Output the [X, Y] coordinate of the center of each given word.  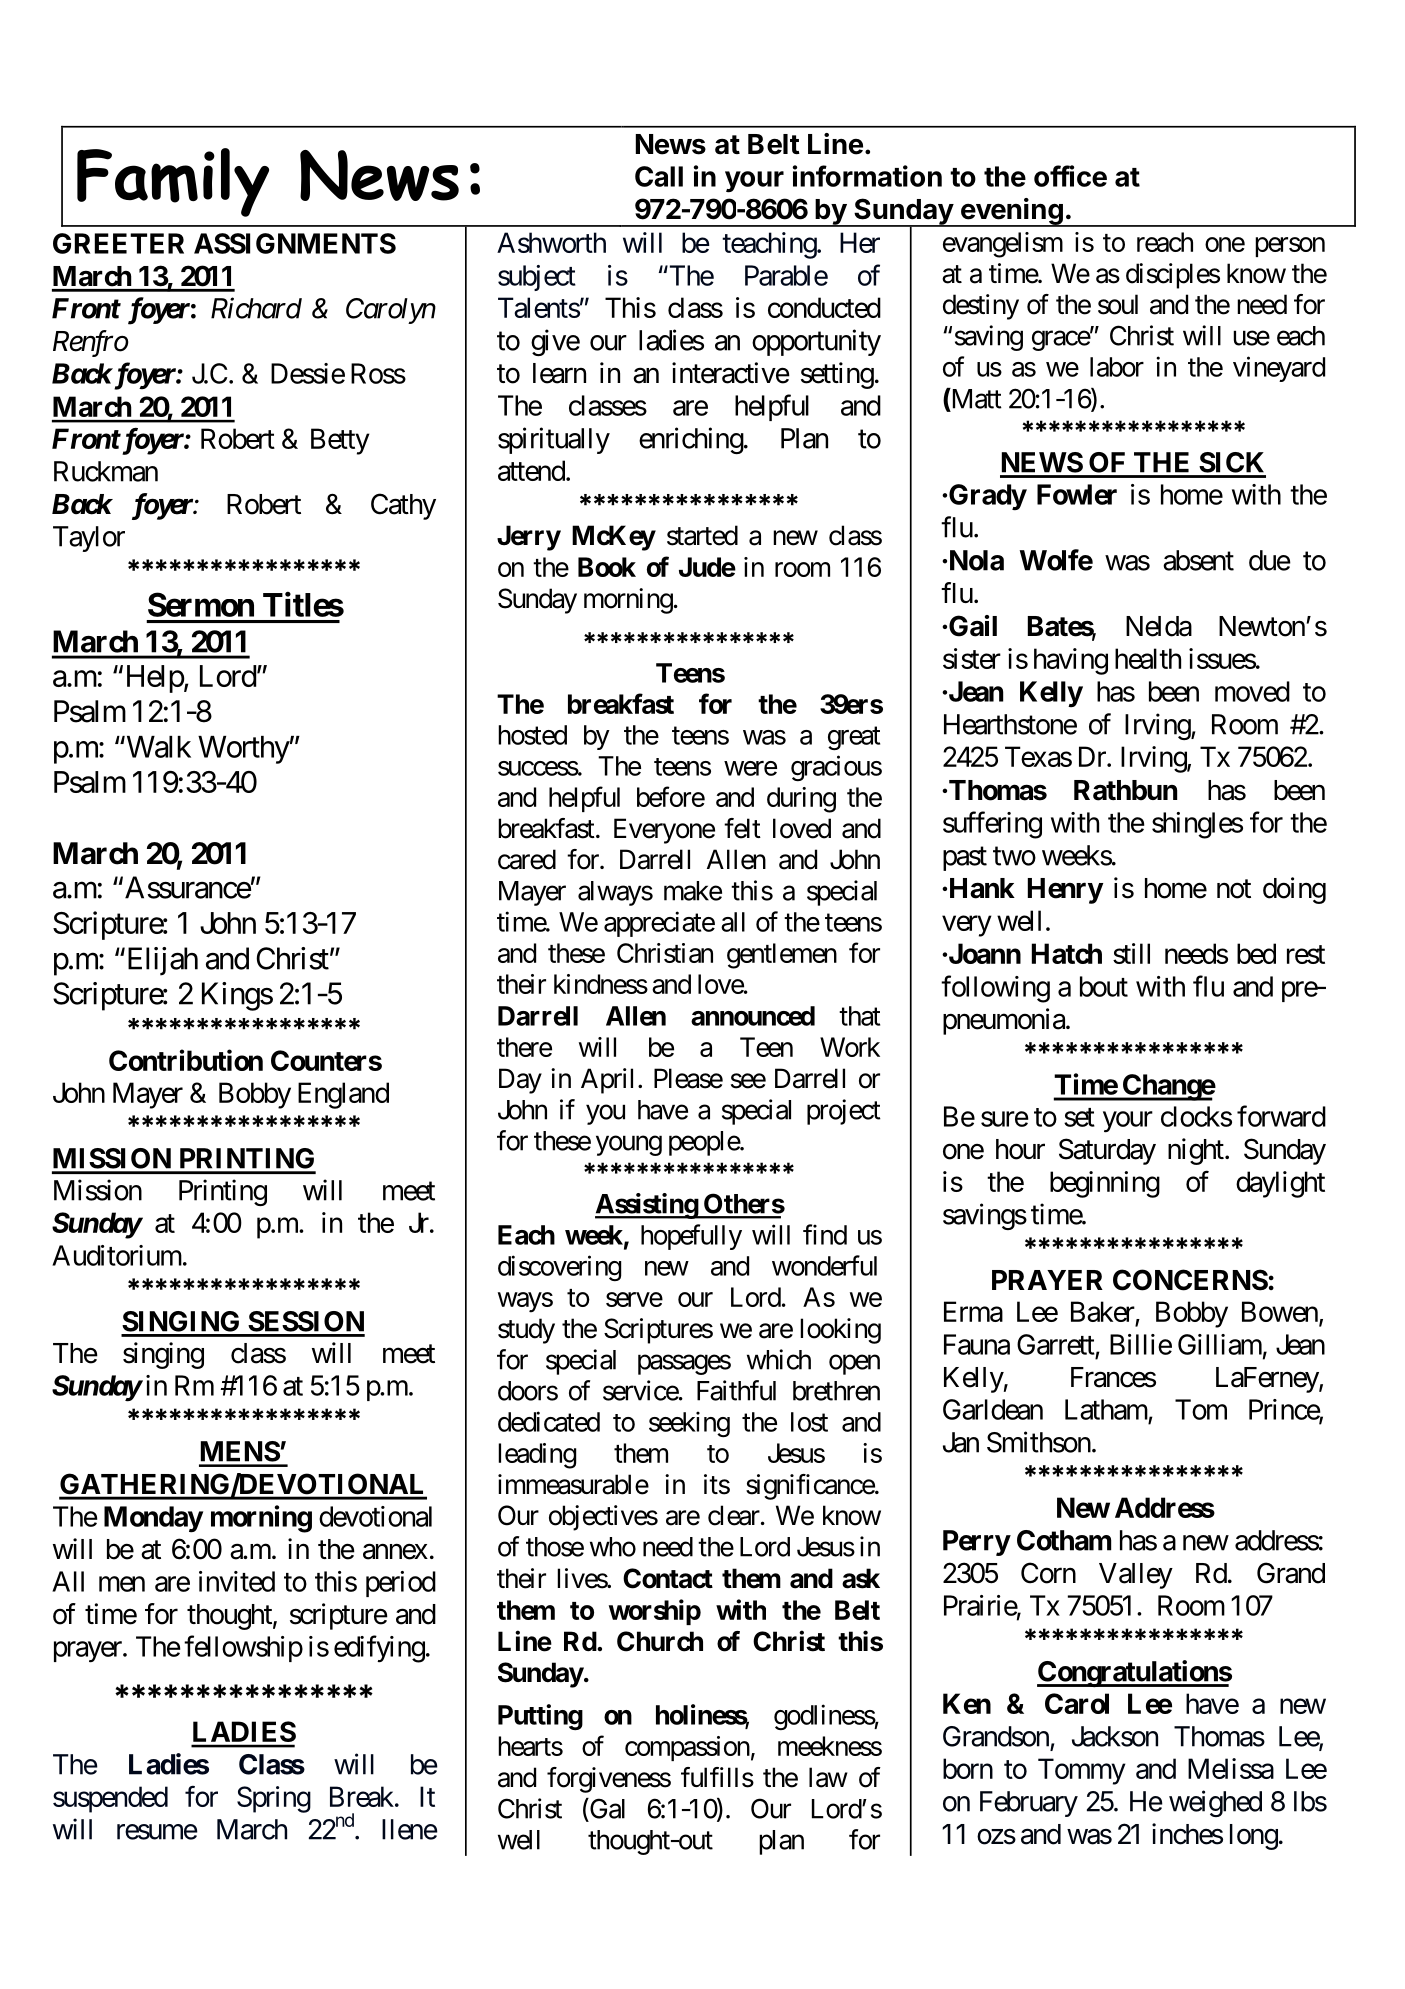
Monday [153, 1519]
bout [1104, 986]
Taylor [89, 539]
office [1070, 176]
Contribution [186, 1060]
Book [607, 567]
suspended [110, 1799]
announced [753, 1016]
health [1148, 658]
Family [173, 182]
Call [659, 176]
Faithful [736, 1390]
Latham [1106, 1409]
